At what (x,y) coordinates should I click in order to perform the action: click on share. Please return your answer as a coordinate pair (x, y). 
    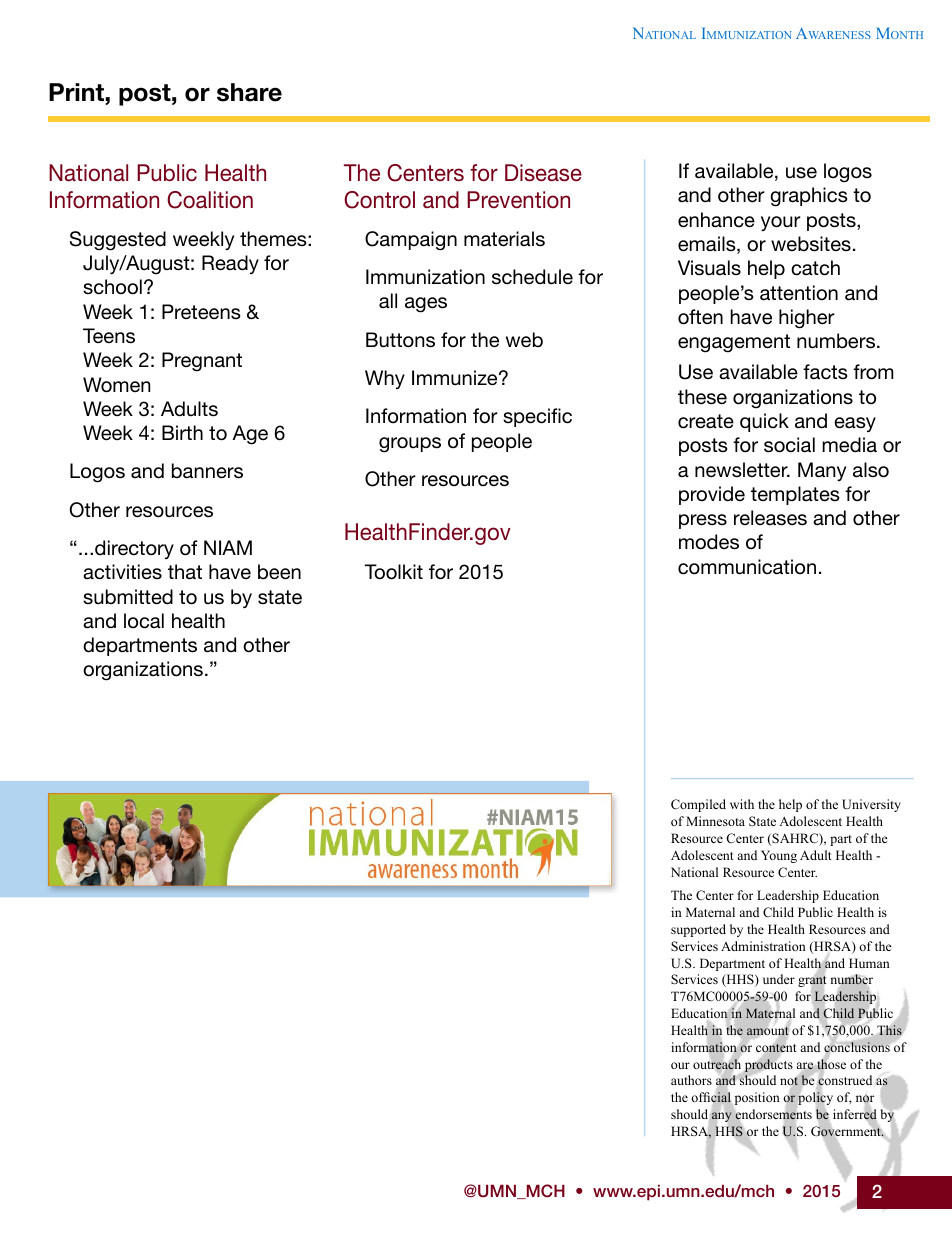
    Looking at the image, I should click on (249, 92).
